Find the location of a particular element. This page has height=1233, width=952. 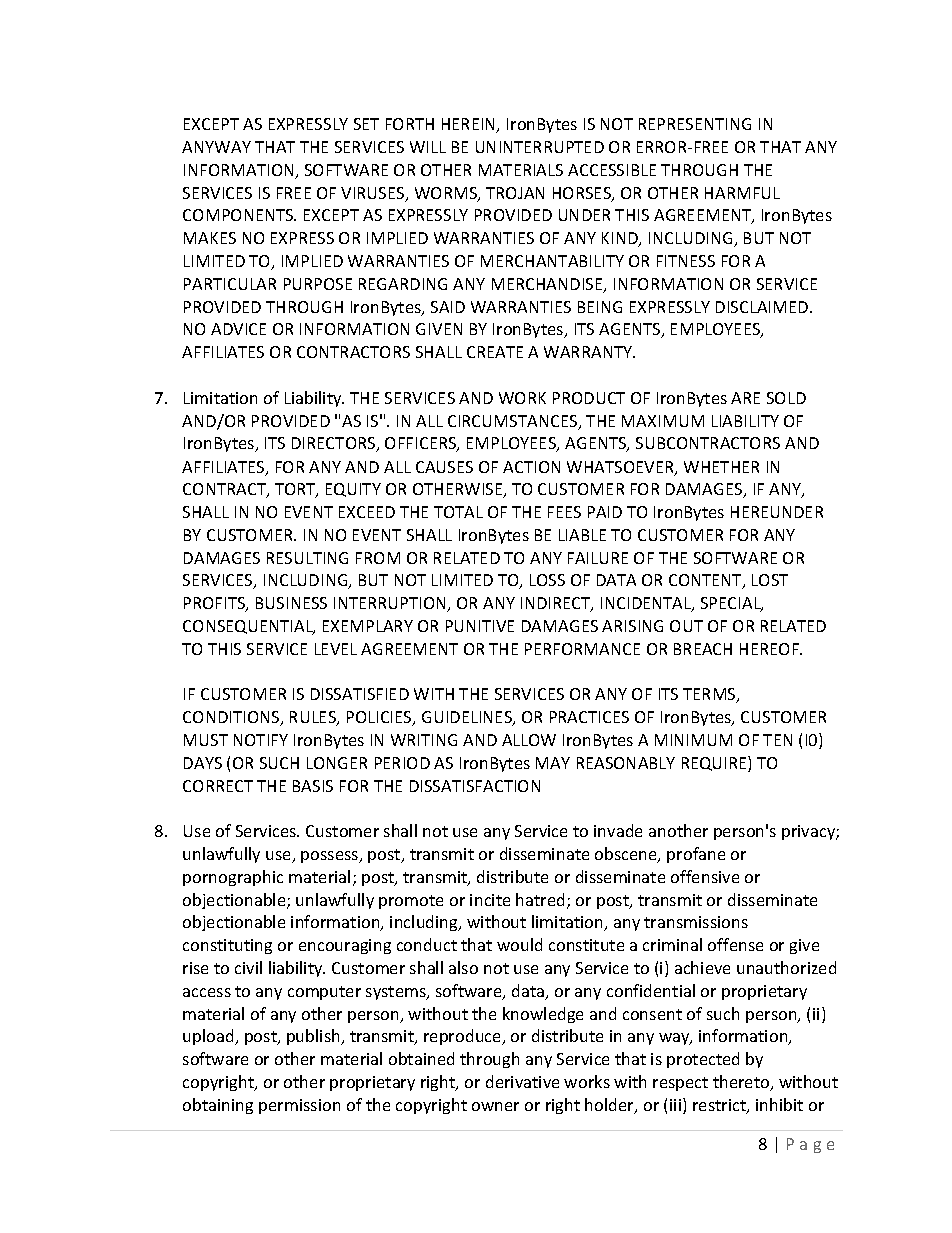

WHETHER is located at coordinates (721, 467).
